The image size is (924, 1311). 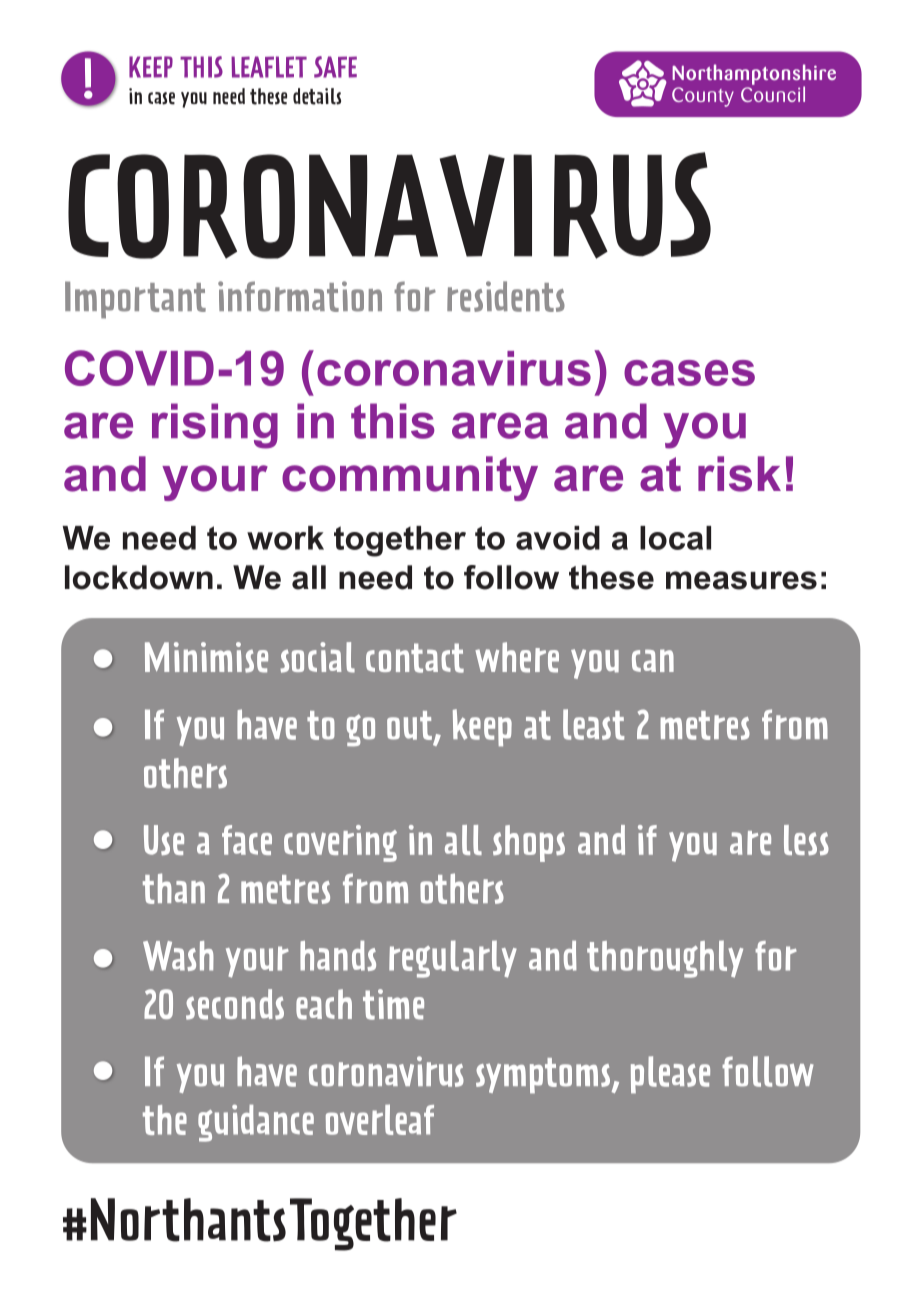 I want to click on SAFE, so click(x=335, y=67).
